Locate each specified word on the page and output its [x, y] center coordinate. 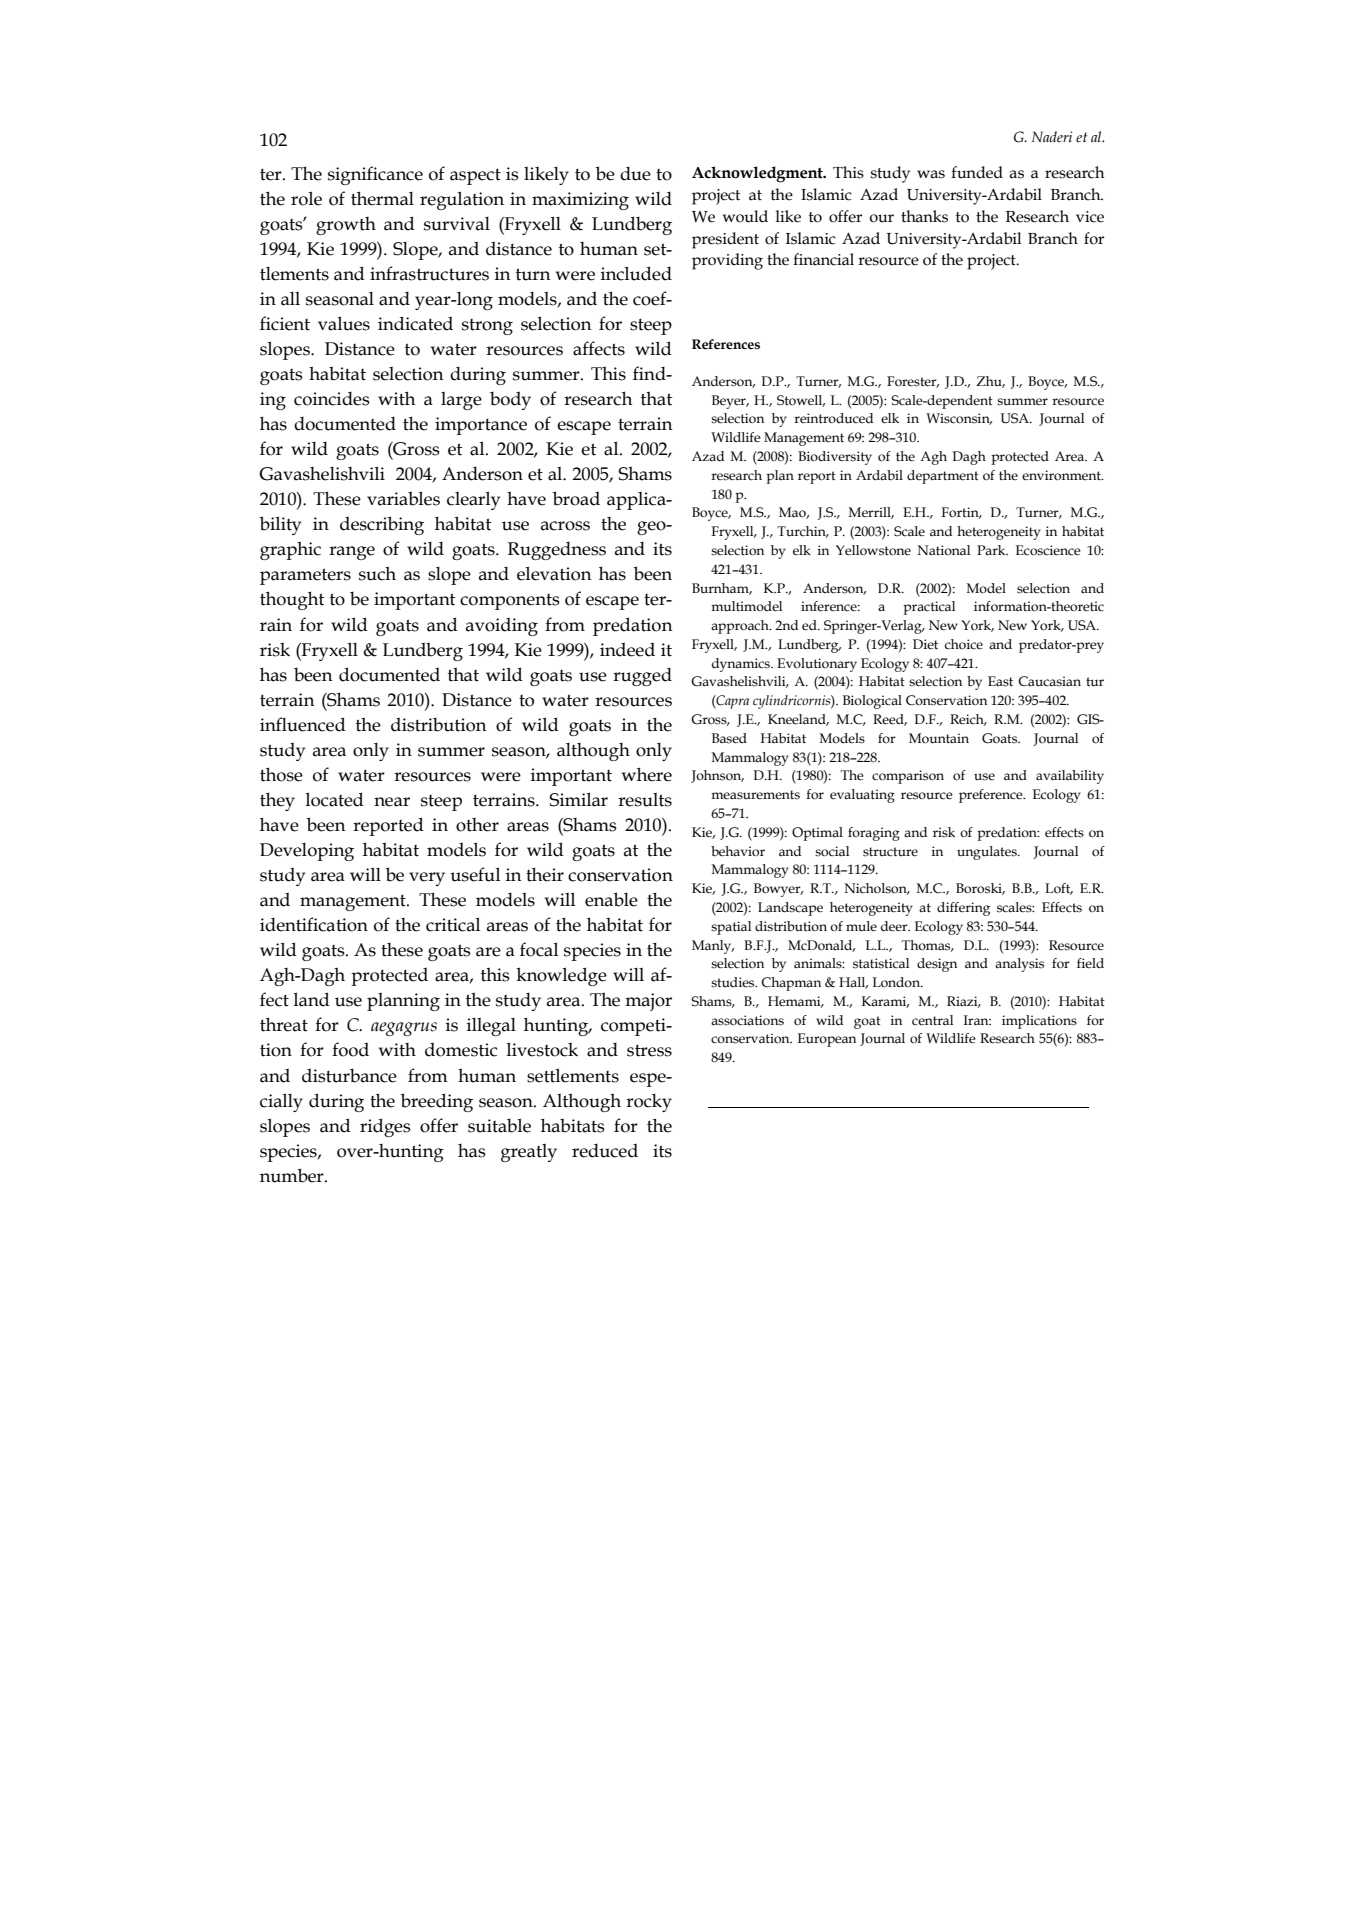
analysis [1019, 965]
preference [992, 796]
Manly [713, 947]
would [745, 216]
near [392, 802]
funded [977, 172]
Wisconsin [959, 419]
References [726, 344]
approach [741, 627]
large [461, 401]
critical [453, 924]
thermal [382, 198]
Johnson [717, 776]
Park [992, 550]
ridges [385, 1127]
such [377, 573]
